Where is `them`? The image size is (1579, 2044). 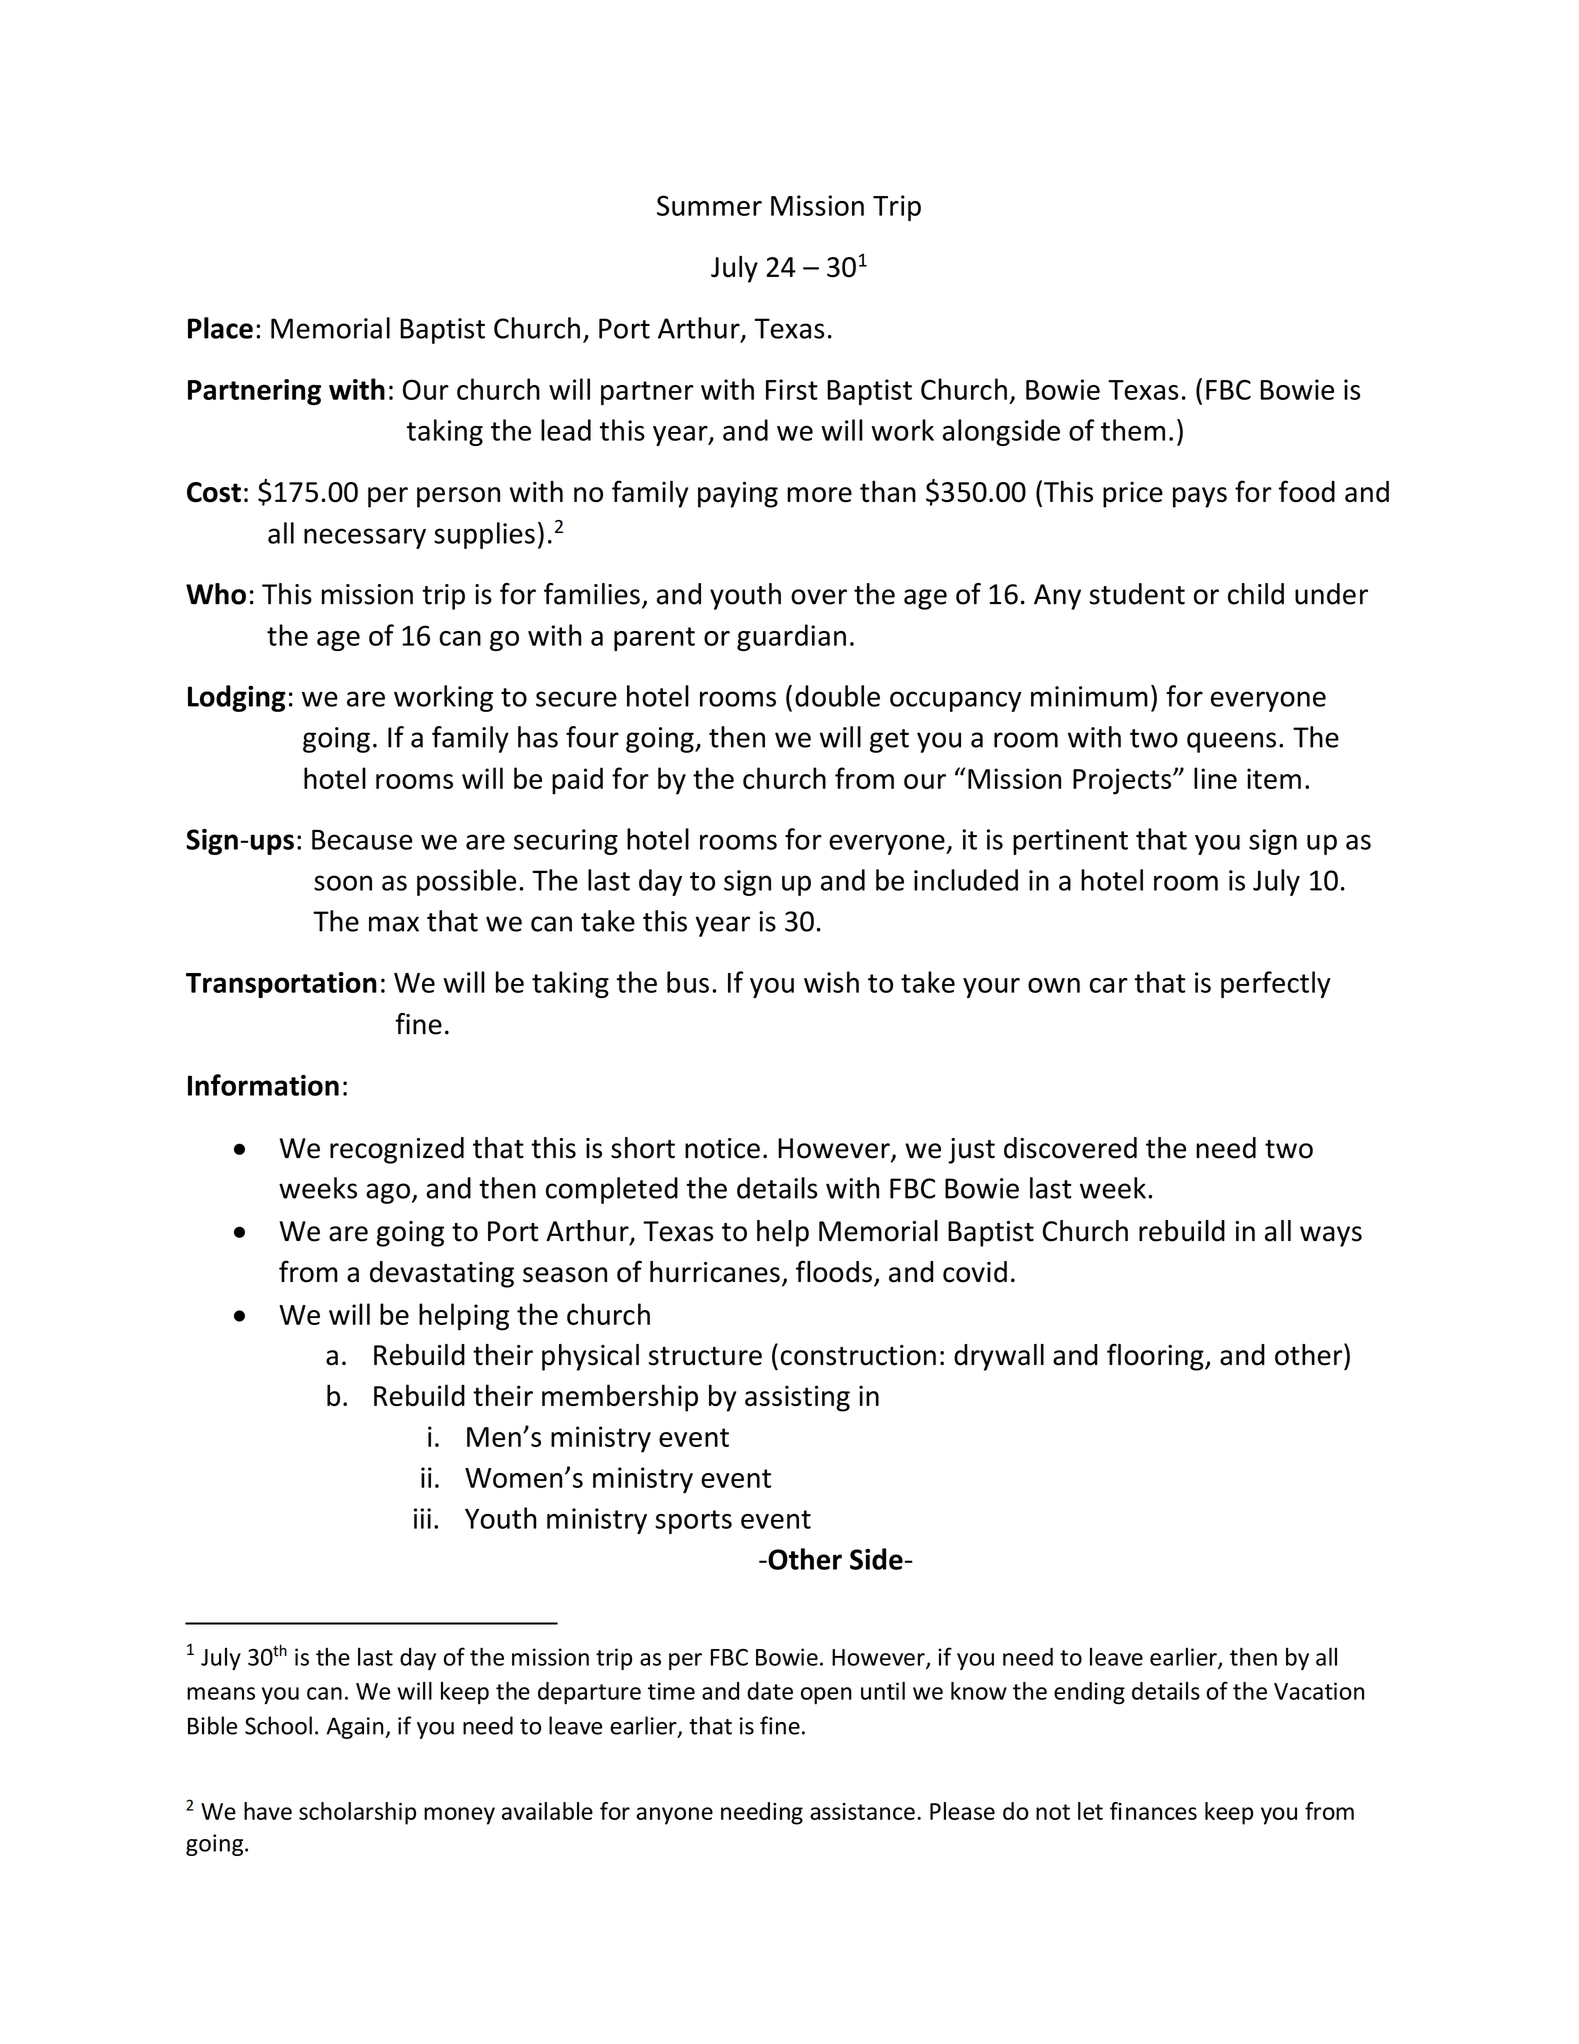 them is located at coordinates (1133, 430).
